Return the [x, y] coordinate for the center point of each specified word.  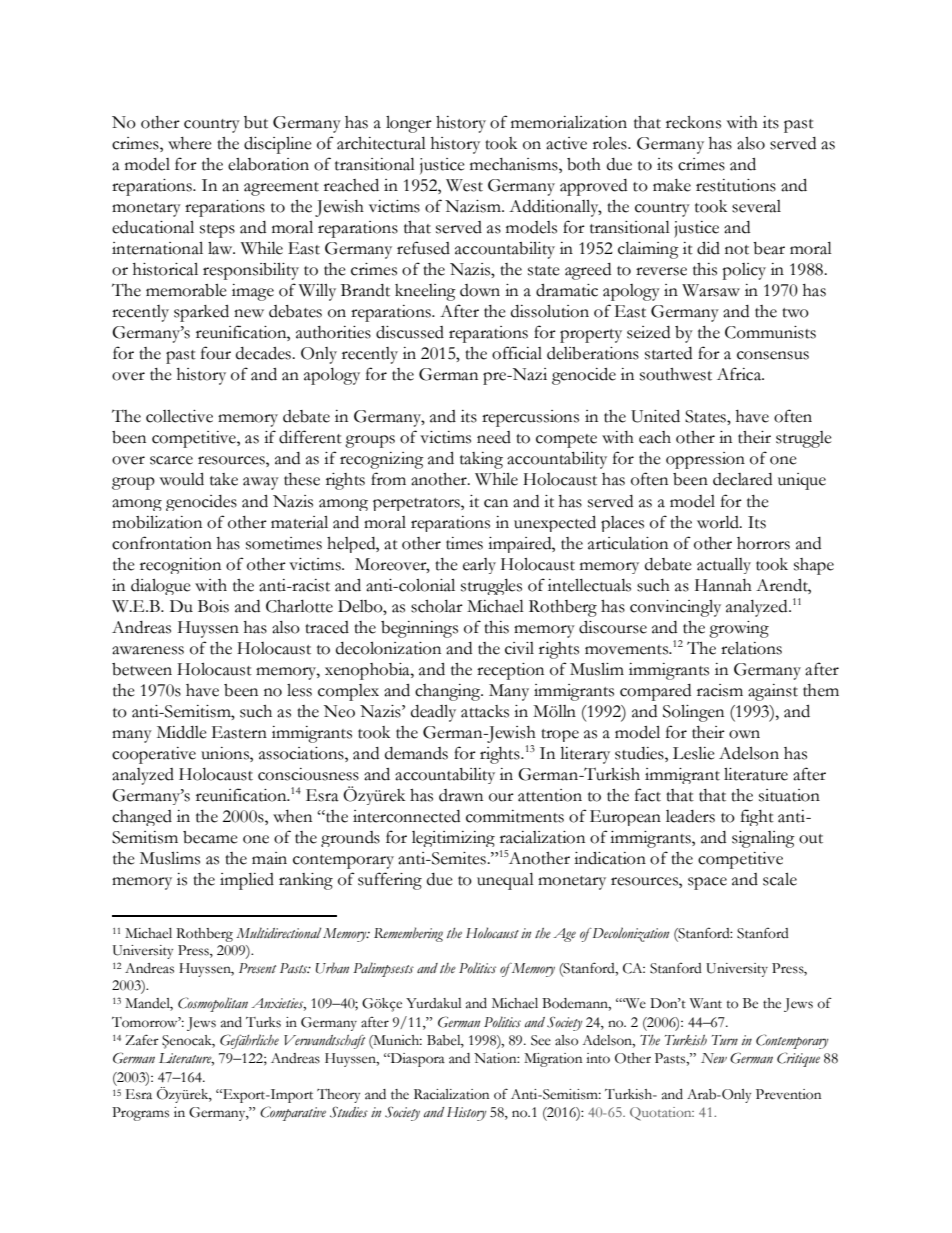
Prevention [788, 1094]
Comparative [293, 1113]
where [190, 143]
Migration [553, 1060]
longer [409, 124]
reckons [693, 122]
